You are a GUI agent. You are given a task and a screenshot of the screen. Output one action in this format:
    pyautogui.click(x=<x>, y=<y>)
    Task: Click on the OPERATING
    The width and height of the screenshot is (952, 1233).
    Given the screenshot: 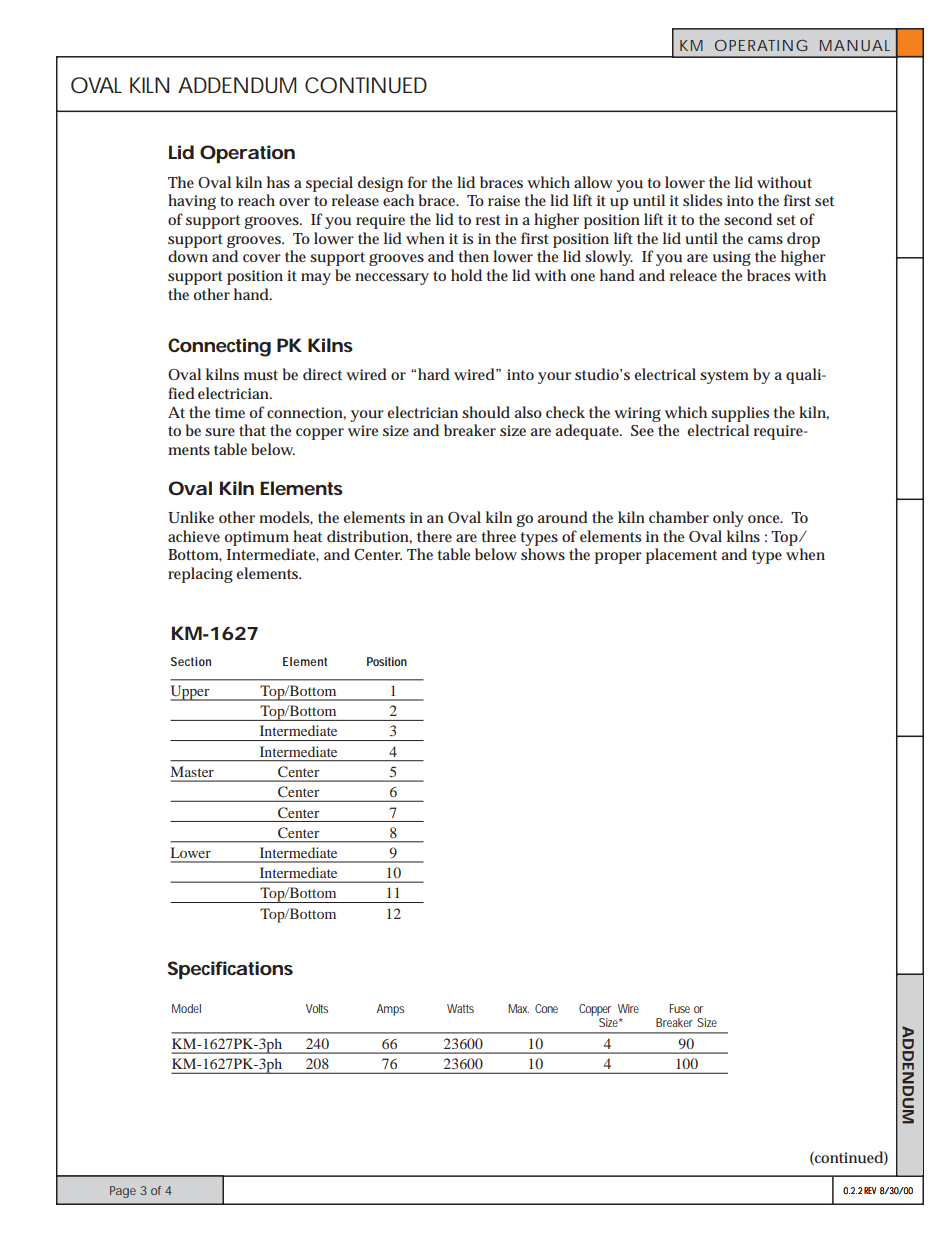 What is the action you would take?
    pyautogui.click(x=761, y=45)
